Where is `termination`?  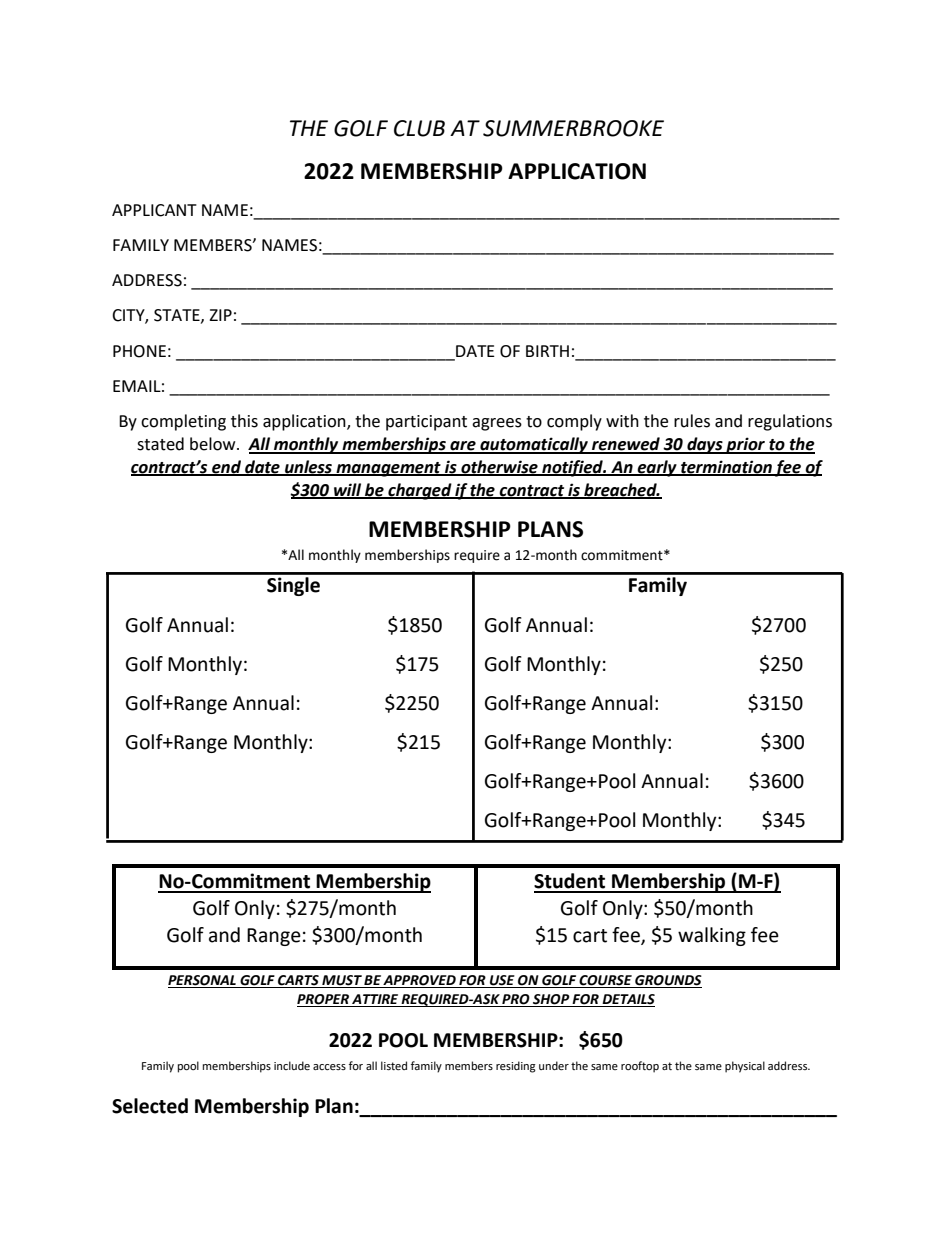 termination is located at coordinates (726, 467).
